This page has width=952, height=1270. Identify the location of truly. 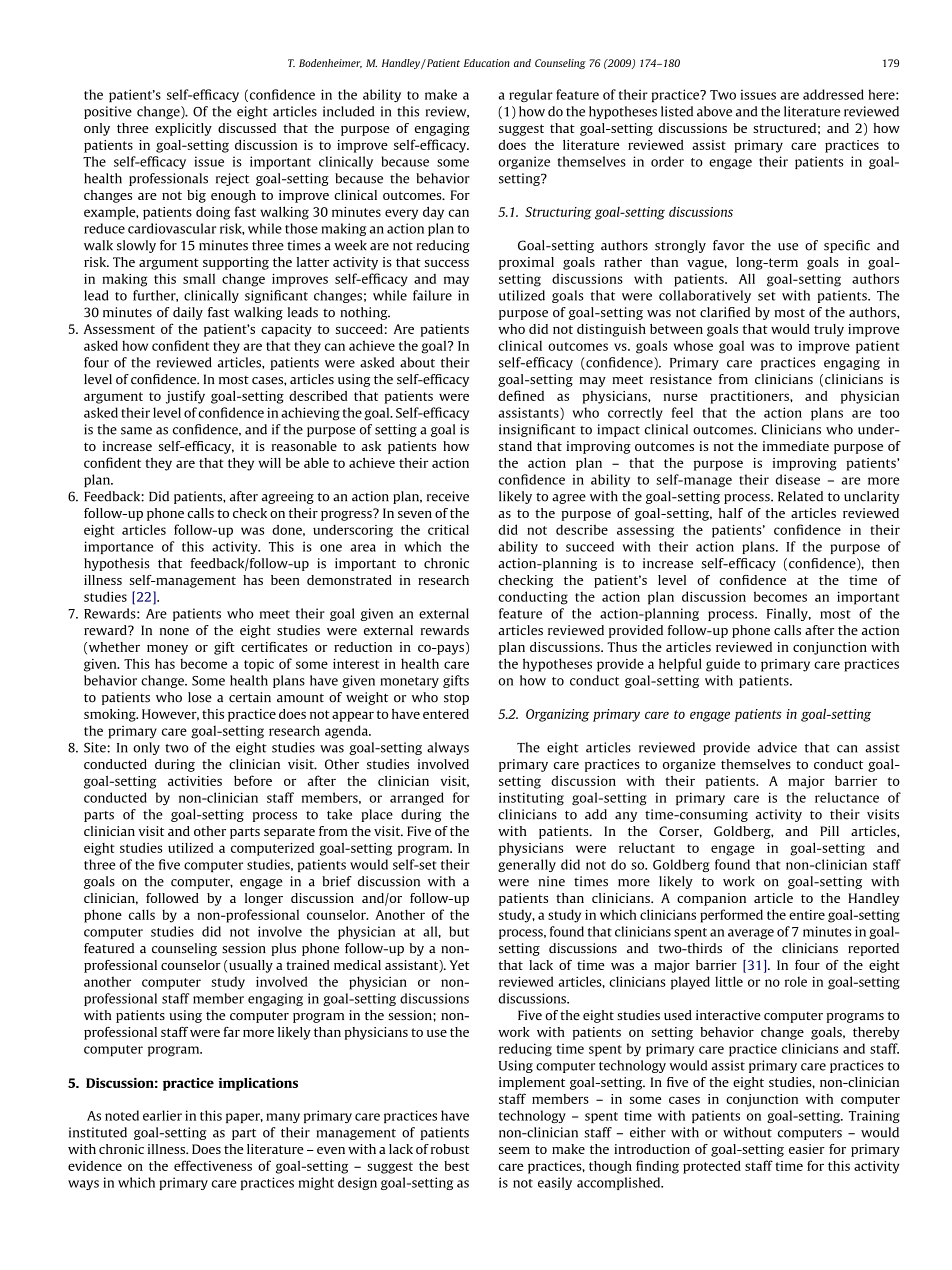
(829, 330).
